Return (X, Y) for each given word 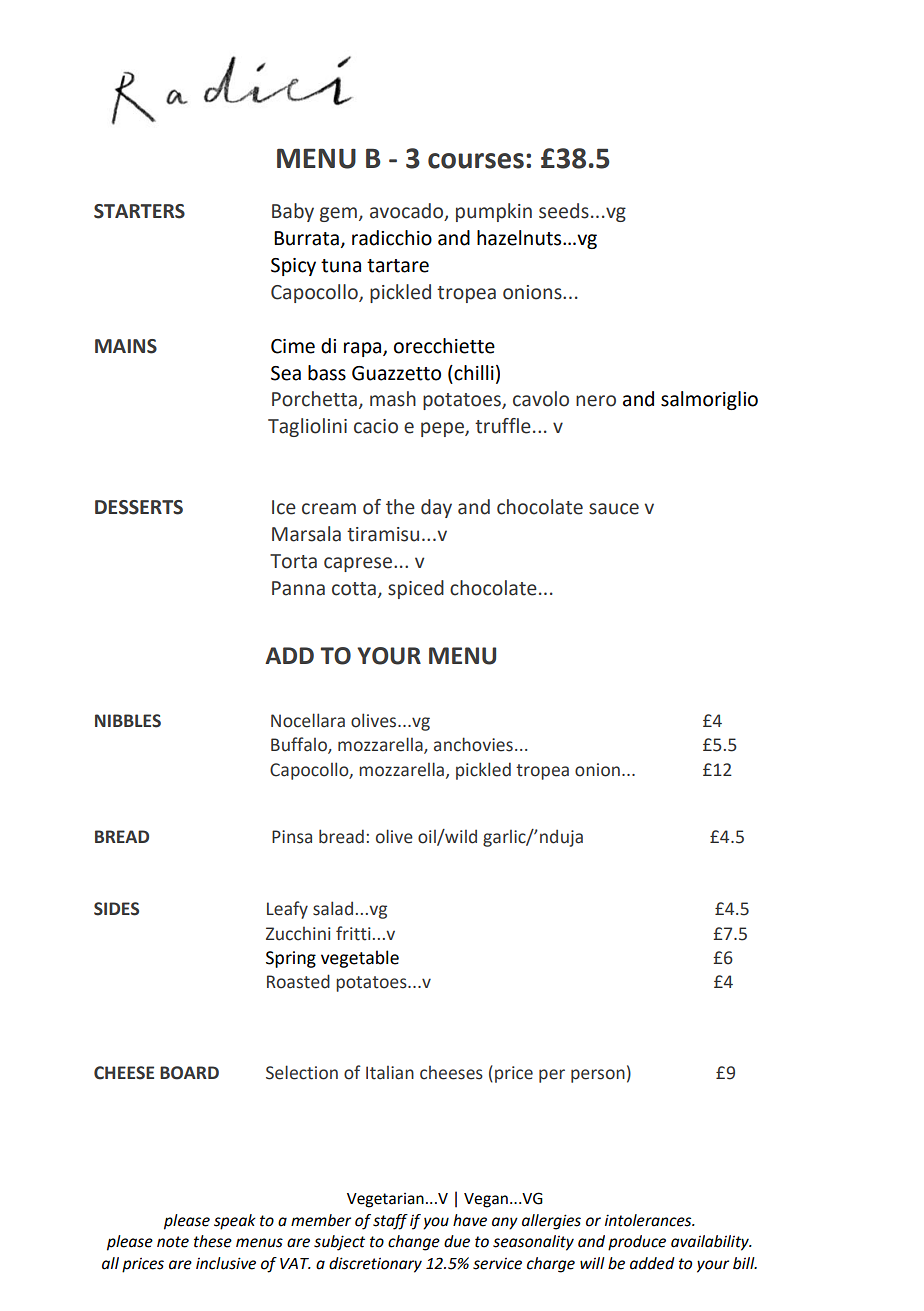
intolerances (649, 1220)
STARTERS (139, 211)
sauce (614, 509)
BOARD (189, 1073)
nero (596, 401)
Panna (298, 588)
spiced (416, 589)
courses (476, 161)
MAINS (126, 346)
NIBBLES (128, 721)
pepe (443, 429)
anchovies (473, 744)
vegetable (360, 959)
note (173, 1242)
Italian (390, 1073)
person (598, 1076)
